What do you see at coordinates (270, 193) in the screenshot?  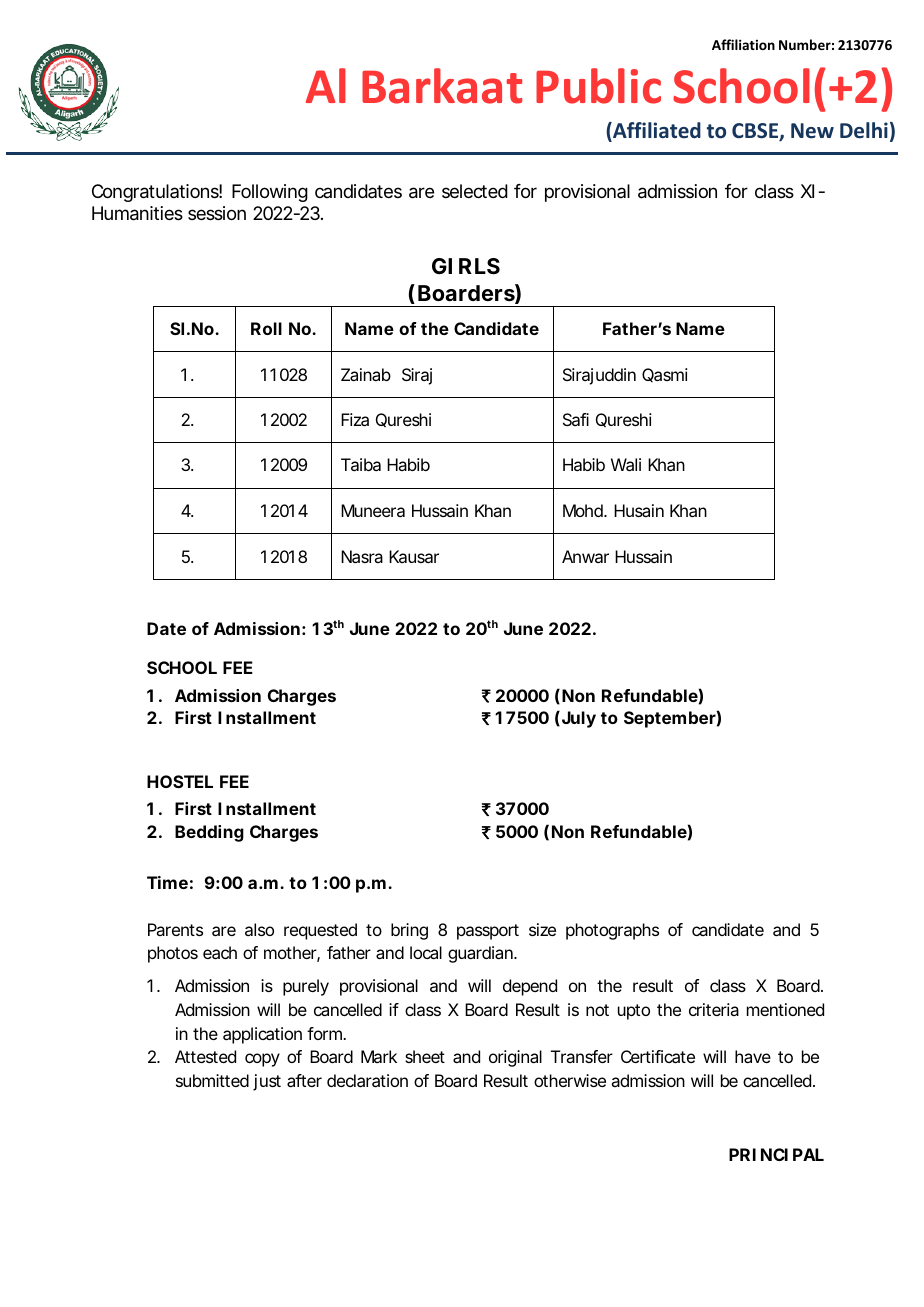 I see `Following` at bounding box center [270, 193].
